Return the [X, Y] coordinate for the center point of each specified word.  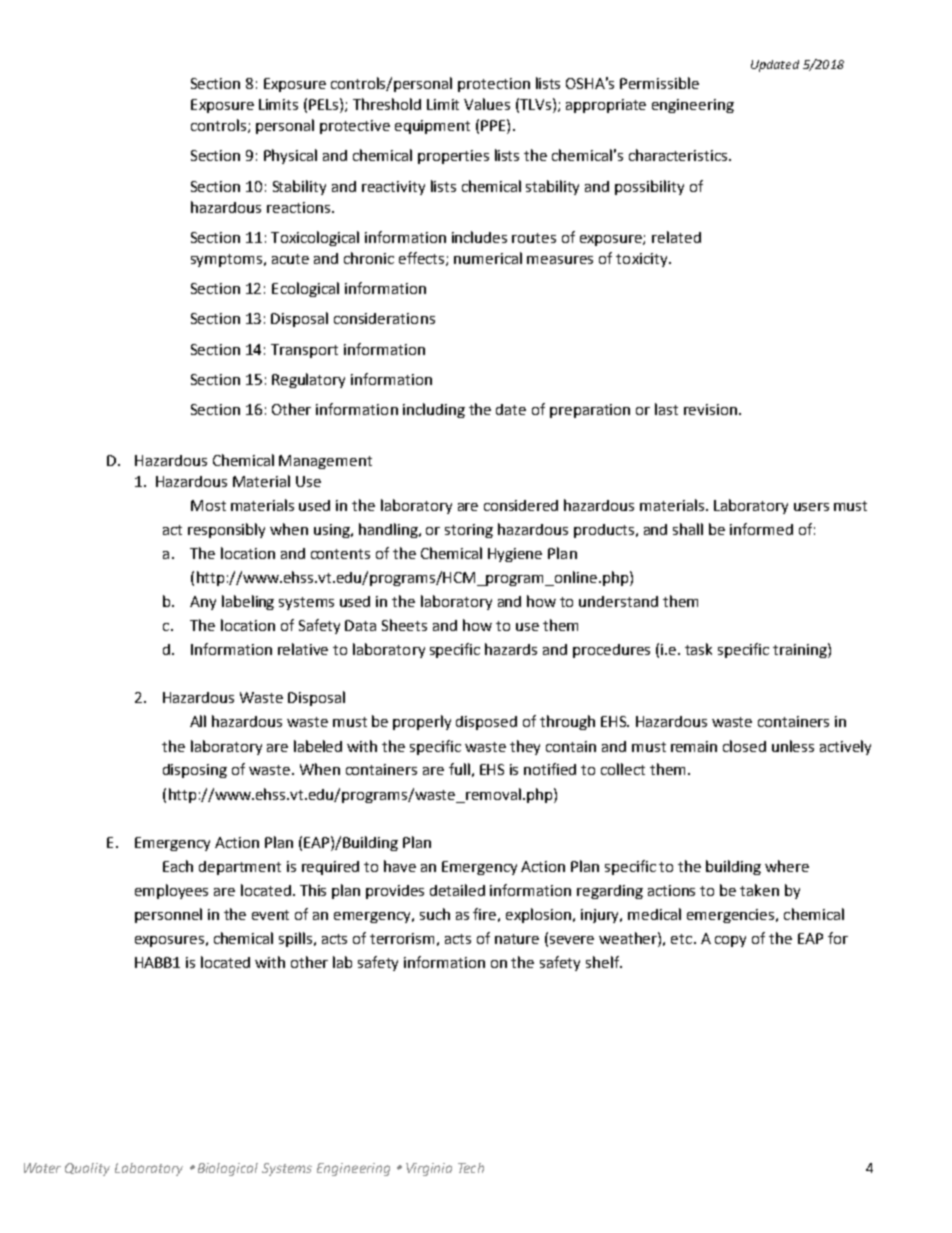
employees [171, 891]
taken [759, 890]
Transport [304, 351]
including [434, 410]
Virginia [429, 1169]
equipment [432, 127]
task [698, 649]
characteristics [679, 155]
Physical [290, 156]
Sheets [404, 625]
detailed [457, 890]
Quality [87, 1169]
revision [710, 409]
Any [203, 603]
